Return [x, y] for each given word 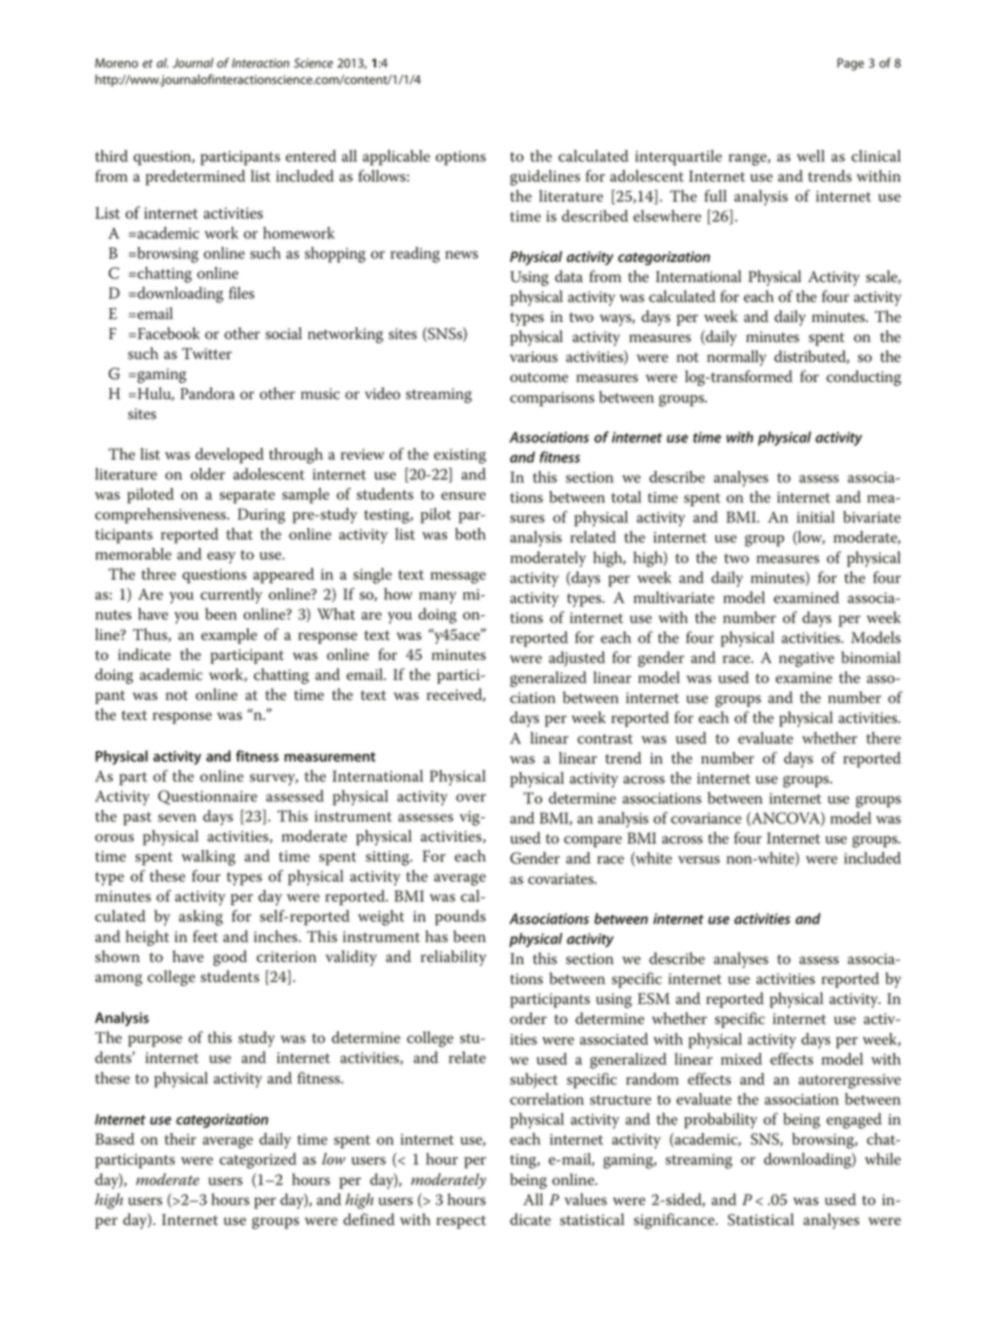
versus [699, 860]
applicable [396, 158]
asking [201, 918]
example [229, 636]
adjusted [577, 659]
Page [850, 64]
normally [736, 358]
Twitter [207, 354]
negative [806, 659]
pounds [460, 918]
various [534, 357]
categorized [257, 1161]
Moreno [116, 63]
